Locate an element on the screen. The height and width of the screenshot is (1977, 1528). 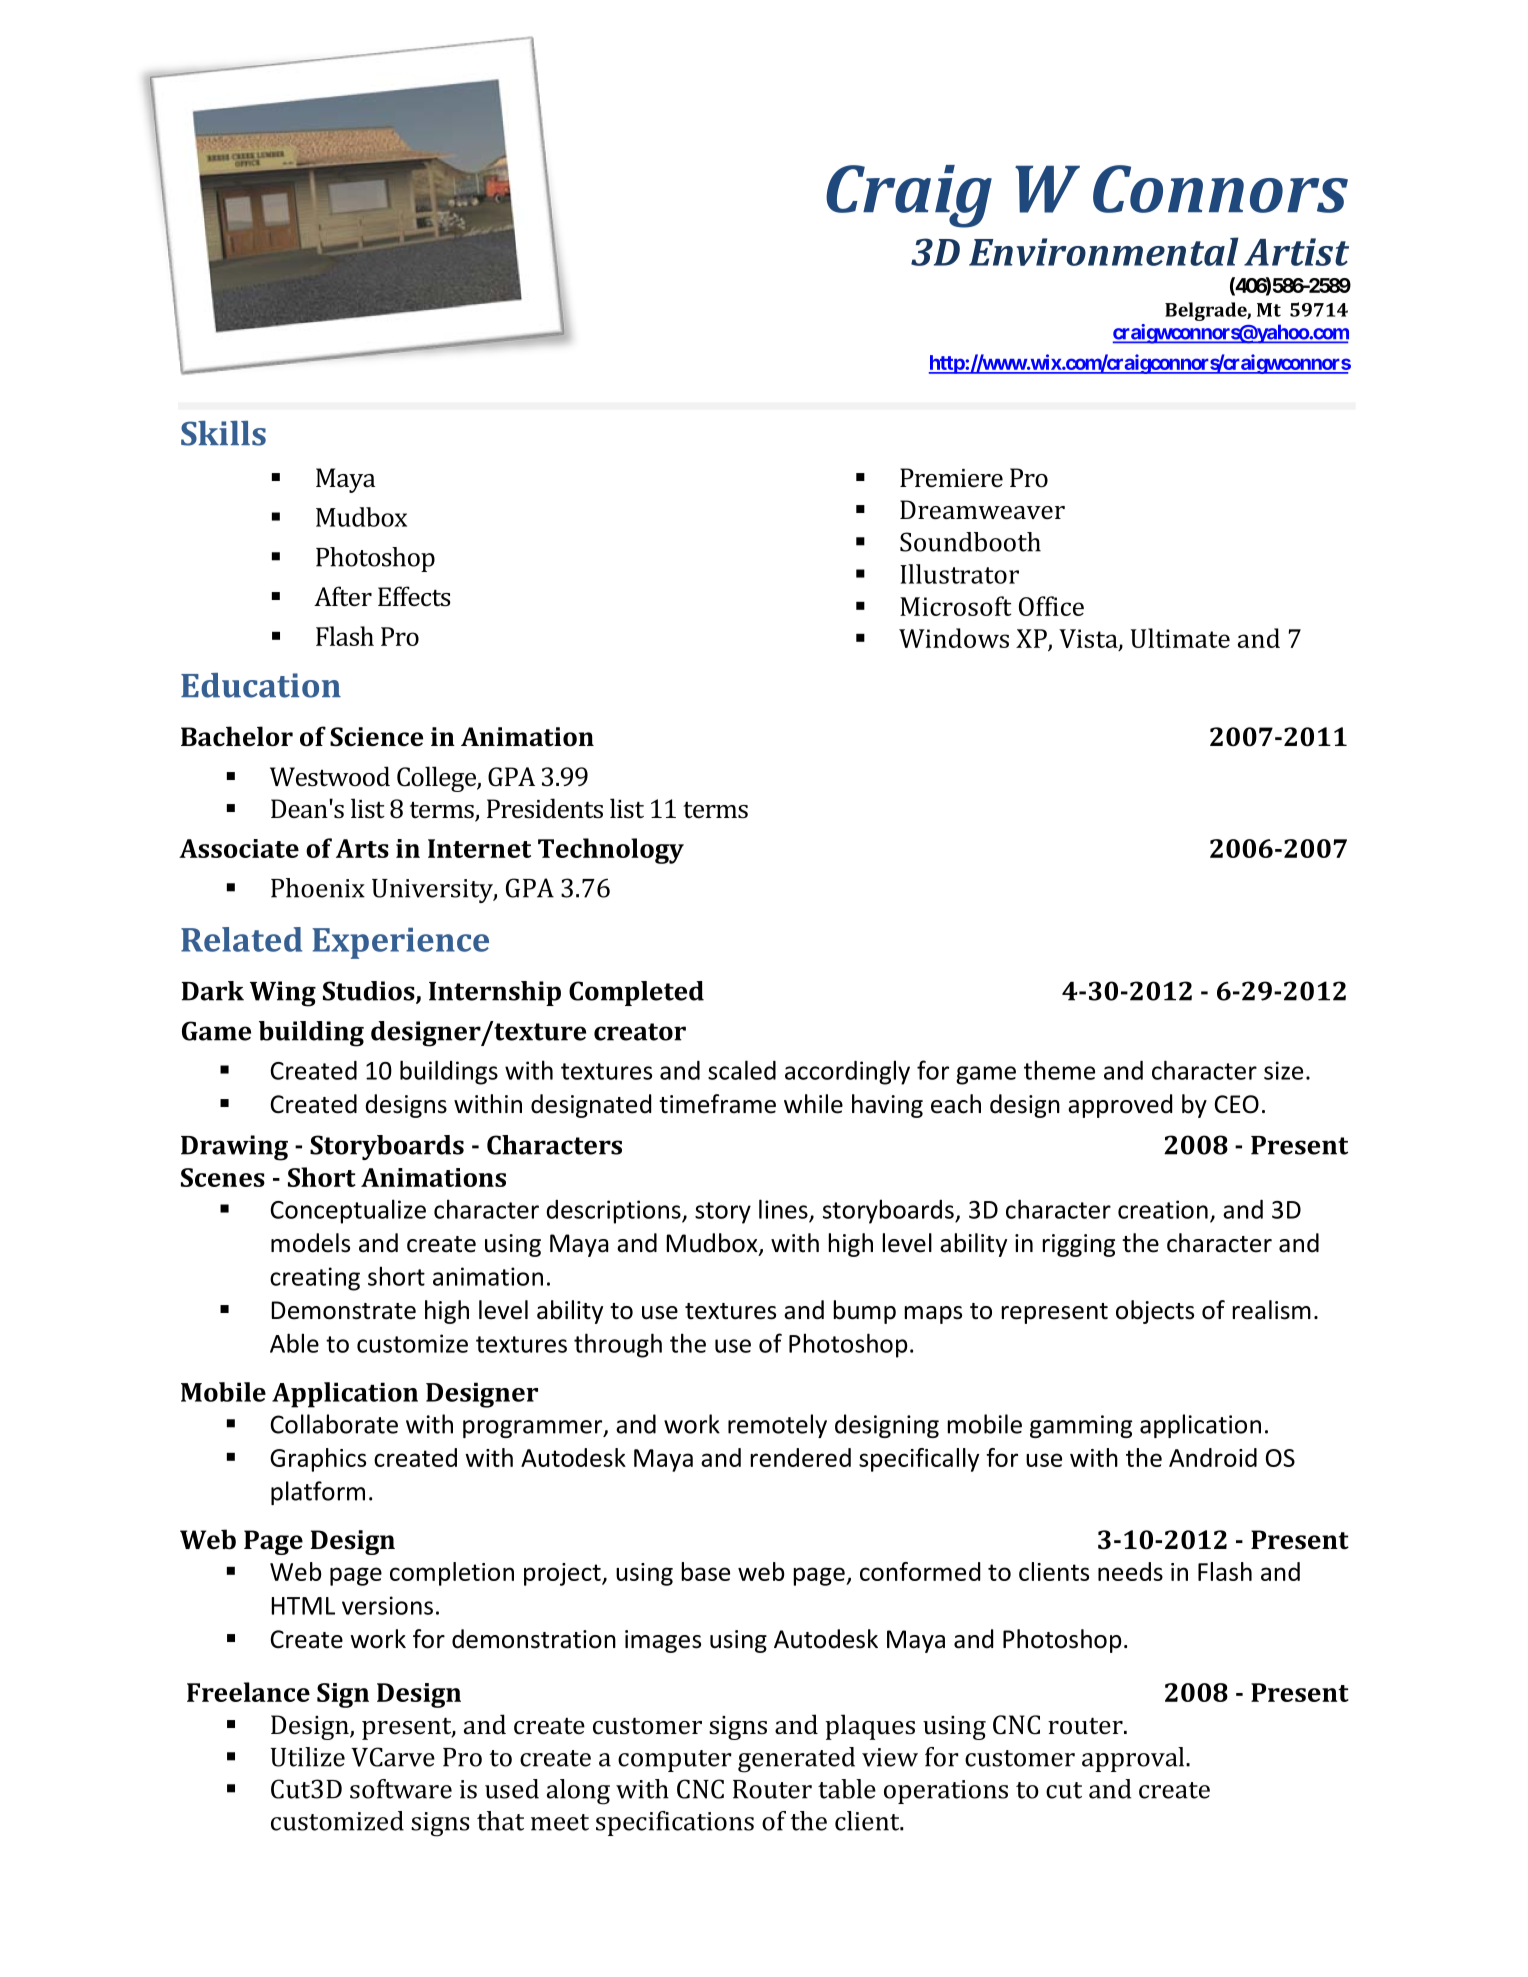
Science is located at coordinates (376, 737).
